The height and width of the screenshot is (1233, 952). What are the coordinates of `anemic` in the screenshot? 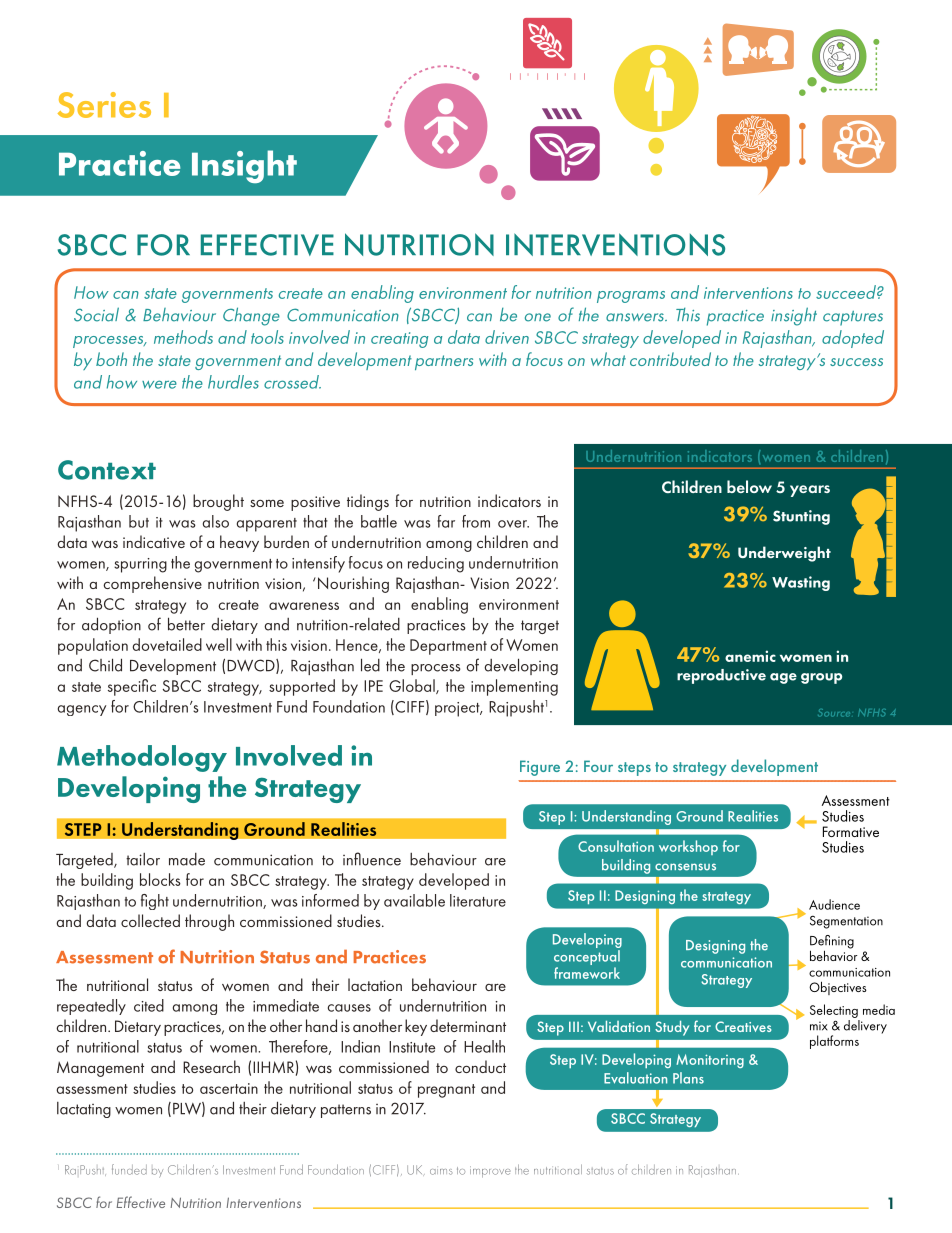 It's located at (750, 656).
